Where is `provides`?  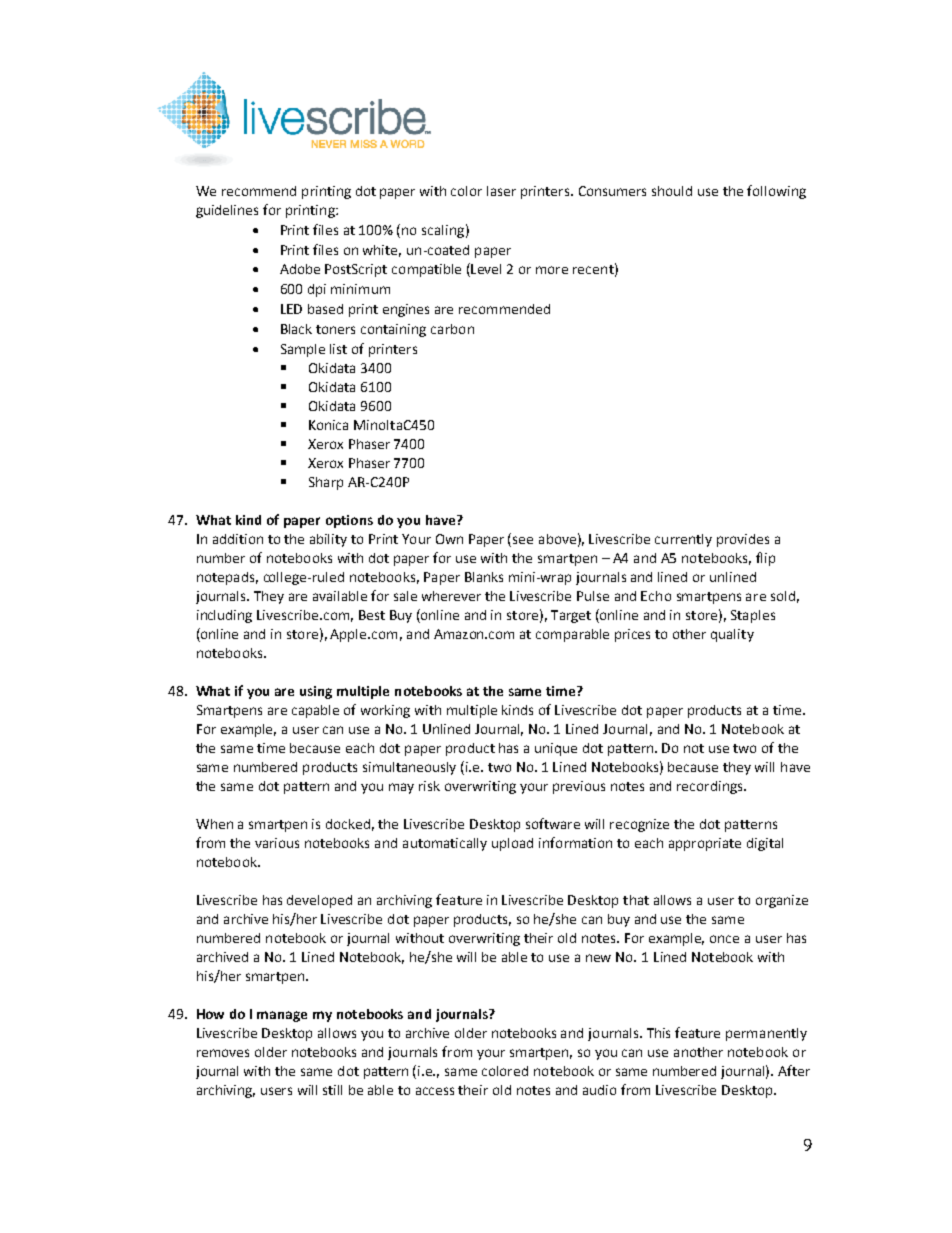 provides is located at coordinates (743, 540).
